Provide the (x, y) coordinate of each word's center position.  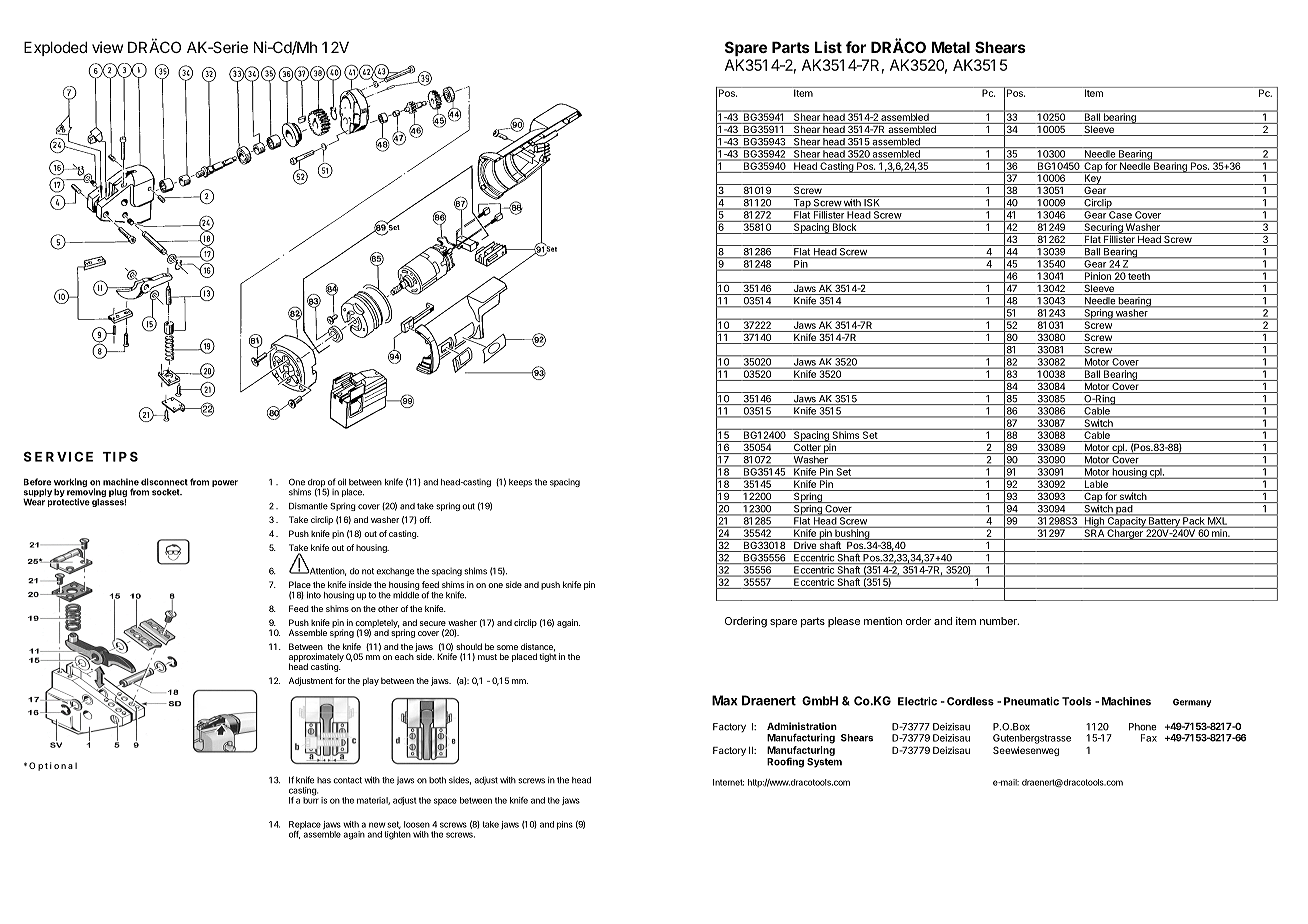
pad (1124, 510)
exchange (395, 572)
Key (1092, 178)
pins (565, 825)
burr (311, 799)
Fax (1149, 738)
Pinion (1097, 275)
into (314, 595)
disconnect (164, 482)
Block (844, 226)
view (107, 47)
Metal (951, 47)
